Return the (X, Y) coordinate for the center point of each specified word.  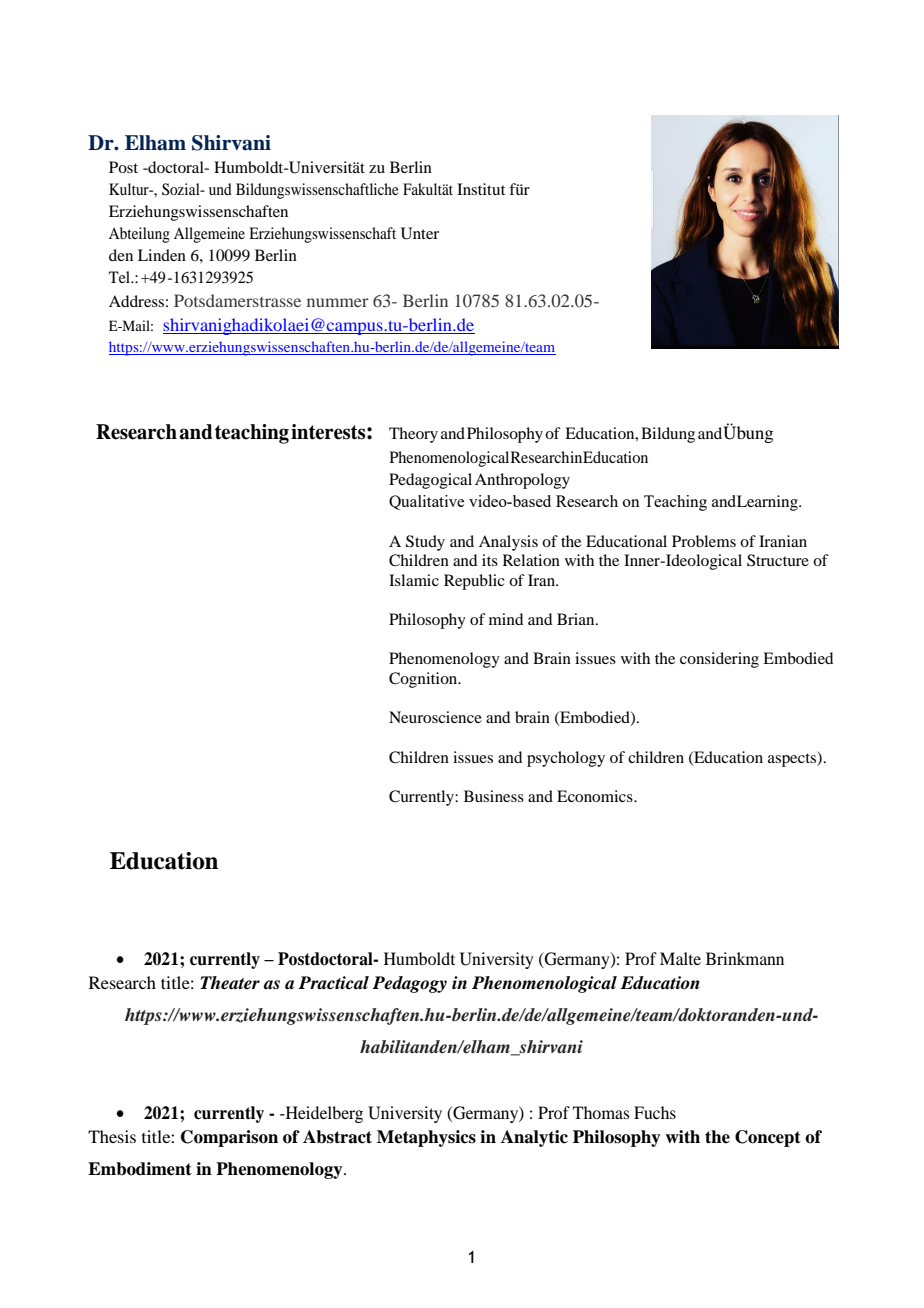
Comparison (229, 1138)
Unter (420, 233)
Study (425, 543)
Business (494, 796)
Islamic (414, 580)
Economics (596, 796)
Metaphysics (426, 1138)
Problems (704, 541)
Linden (162, 255)
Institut (481, 189)
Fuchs (655, 1112)
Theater (230, 983)
